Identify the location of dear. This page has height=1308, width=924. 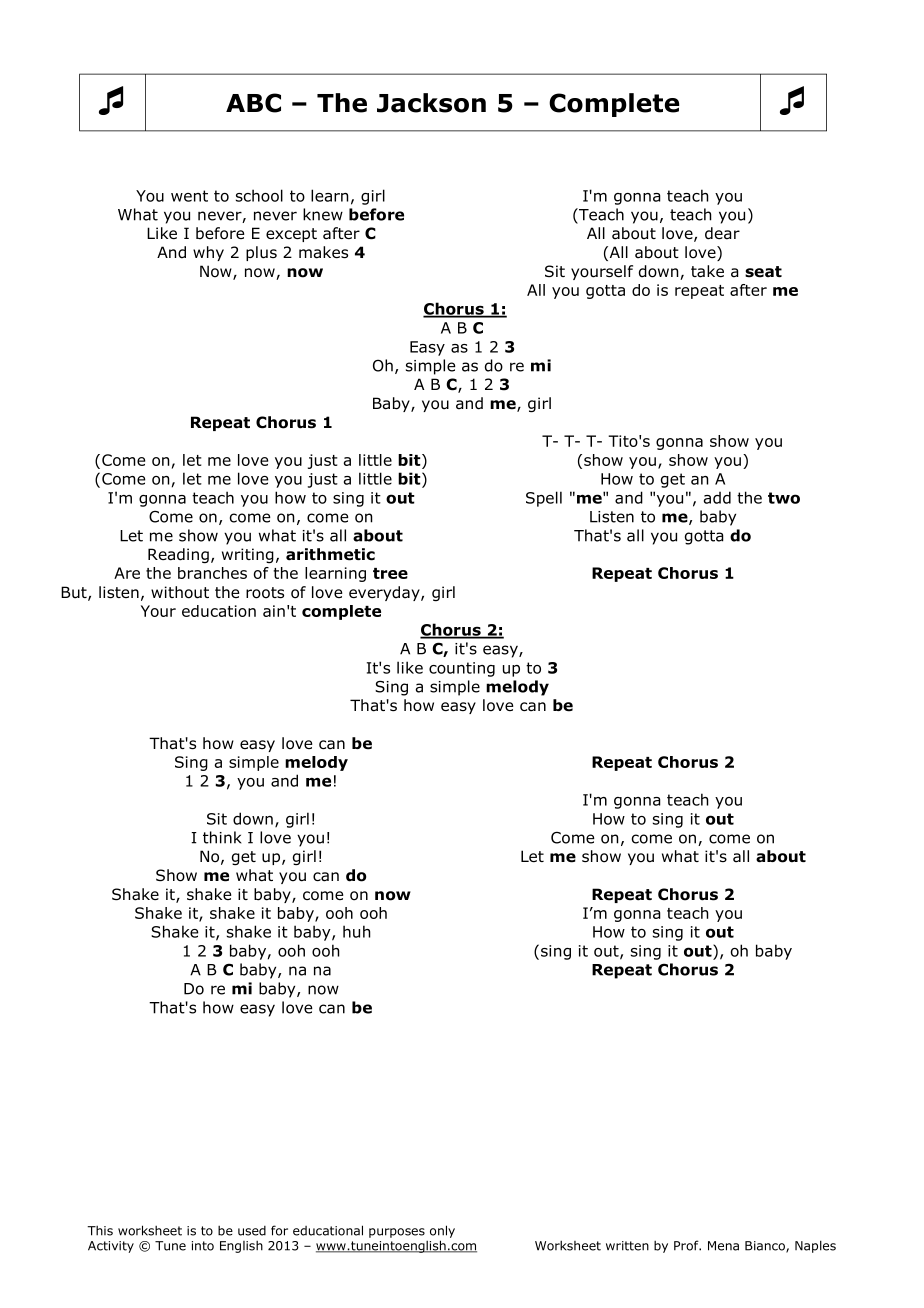
(722, 233).
